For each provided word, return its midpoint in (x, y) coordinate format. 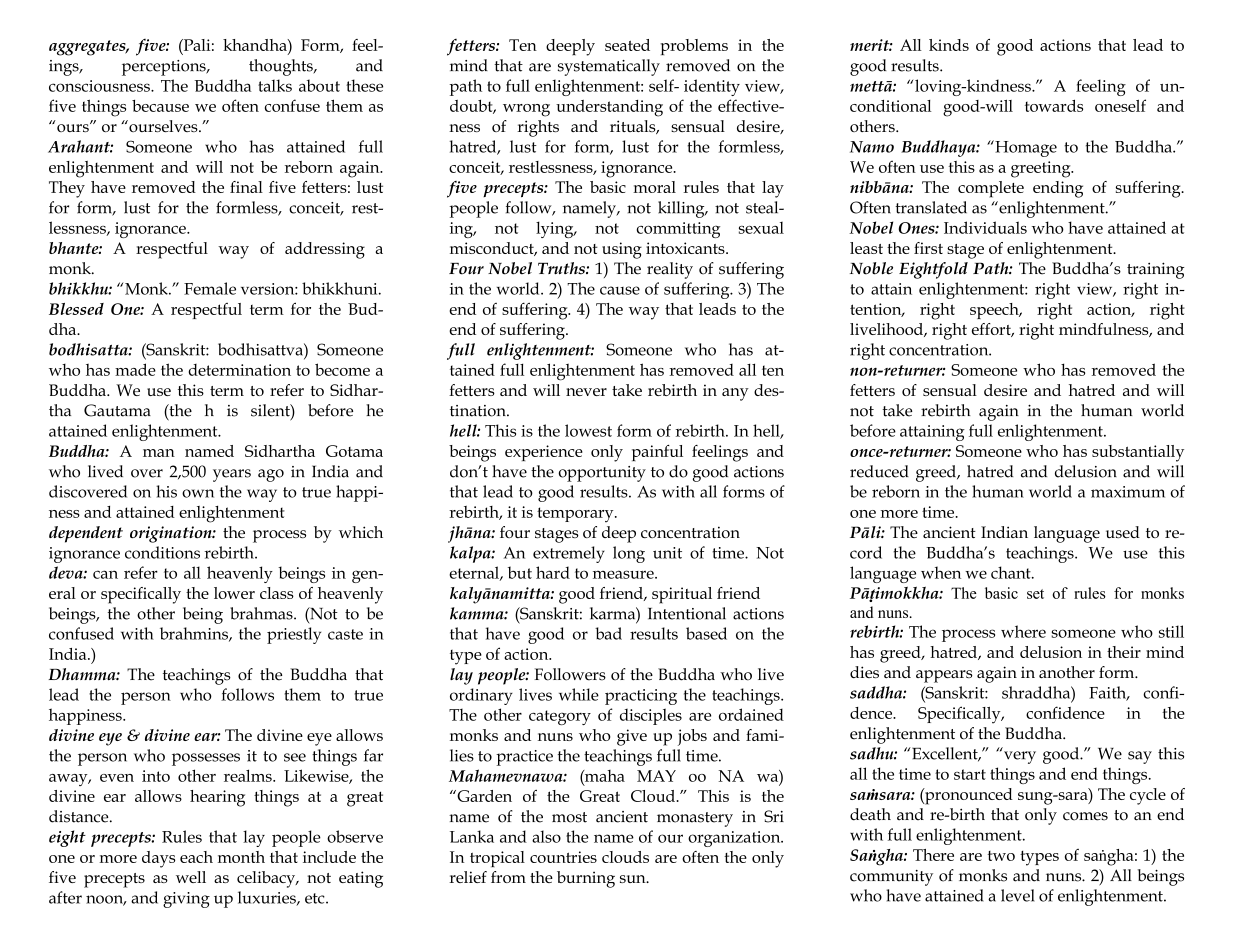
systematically (609, 67)
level (1018, 895)
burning (586, 879)
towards (1054, 105)
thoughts (282, 67)
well (191, 877)
